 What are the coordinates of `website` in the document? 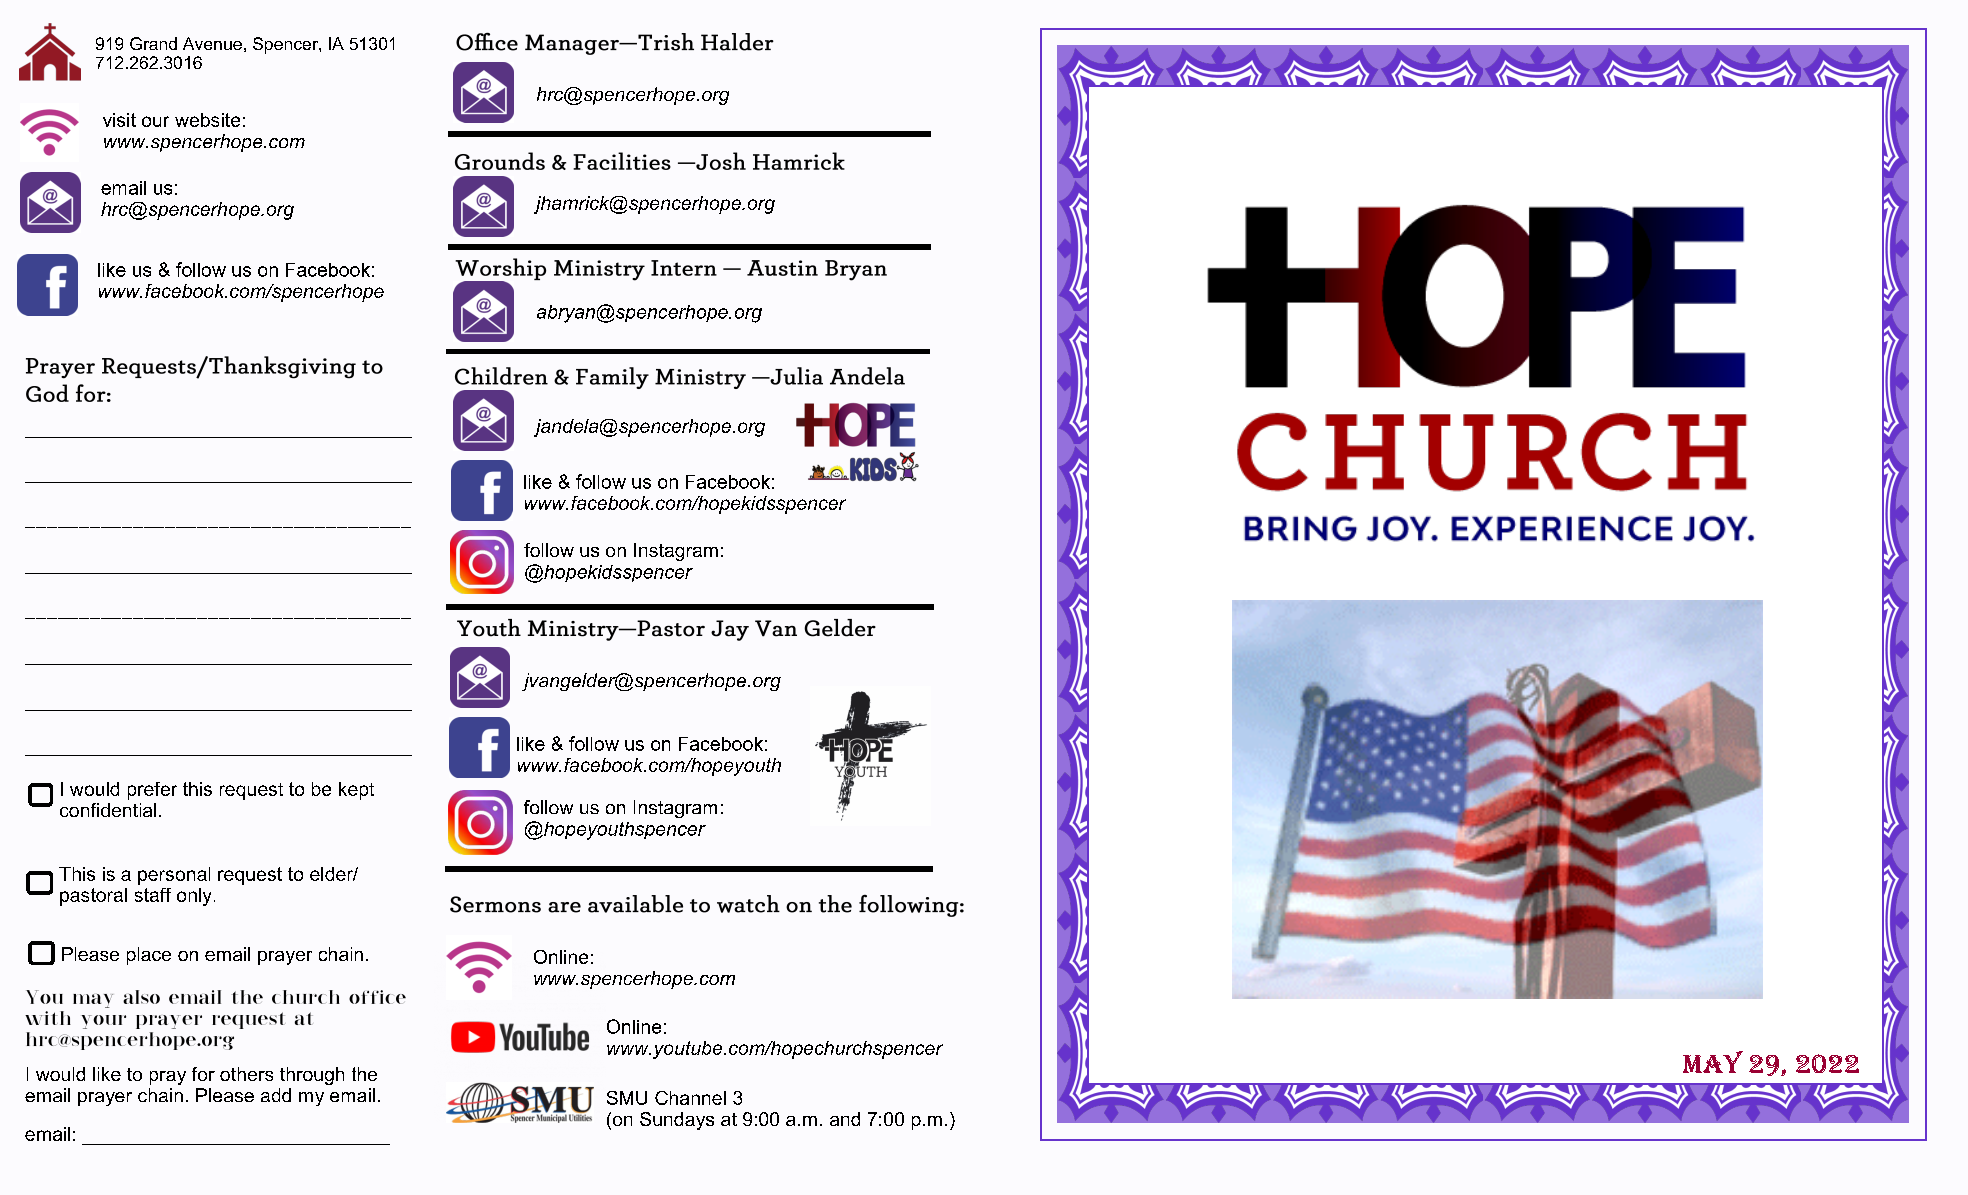 It's located at (207, 120).
